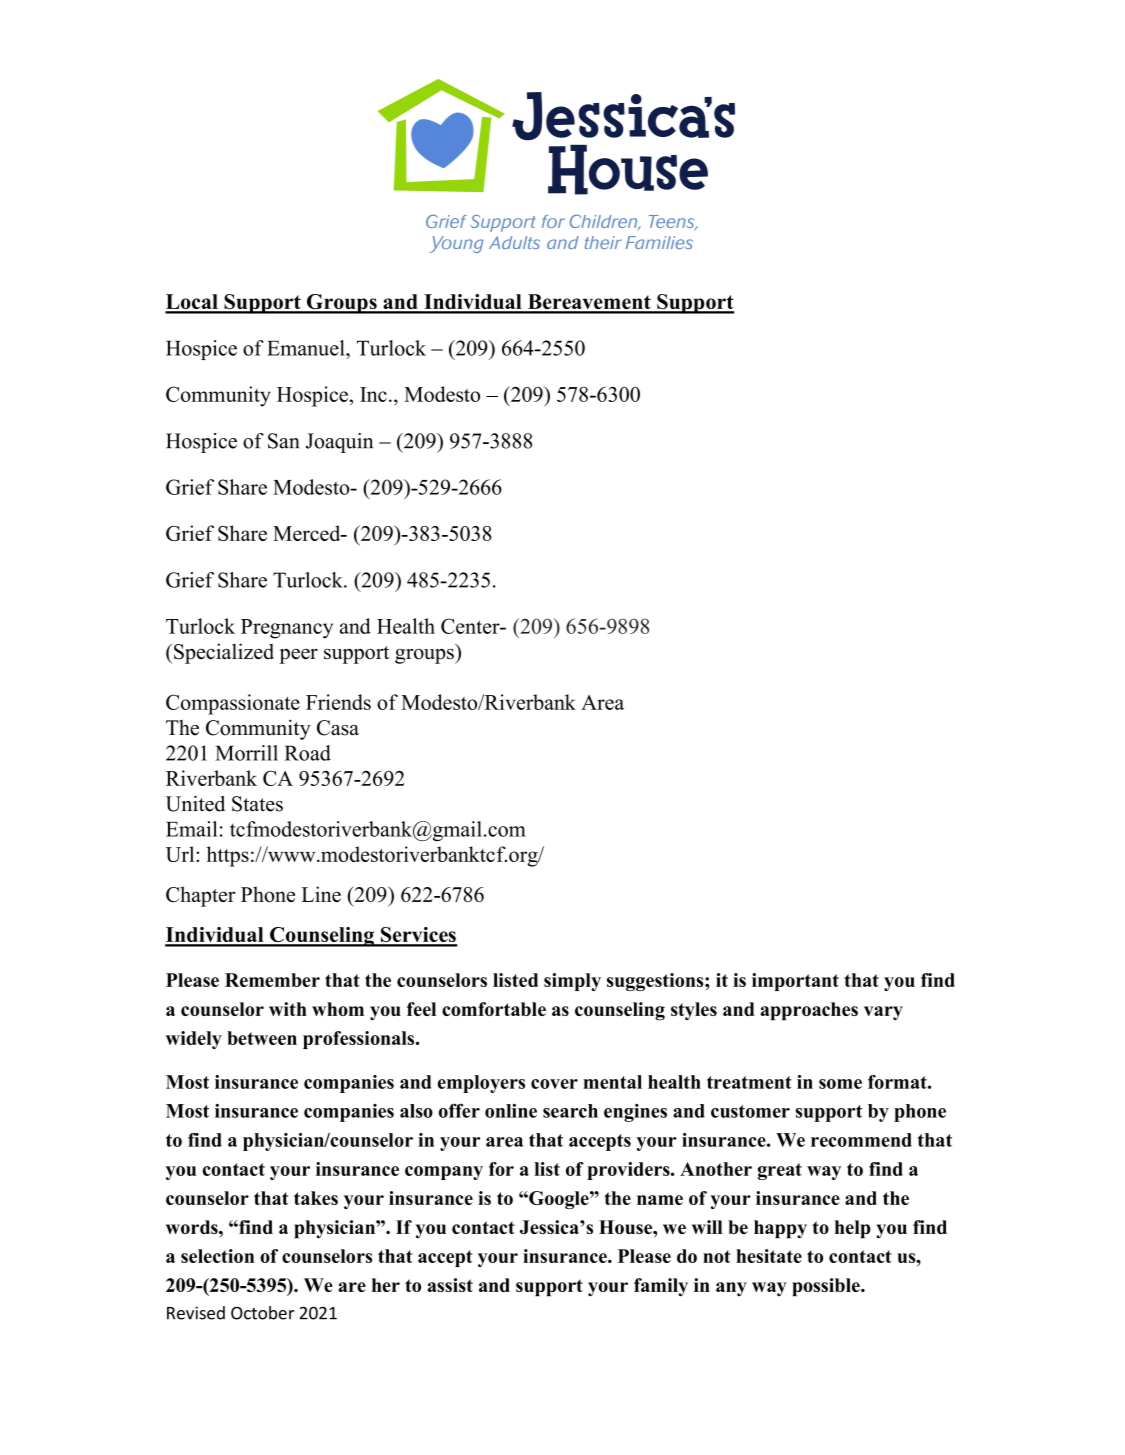 The image size is (1125, 1455). I want to click on Joaquin, so click(339, 443).
